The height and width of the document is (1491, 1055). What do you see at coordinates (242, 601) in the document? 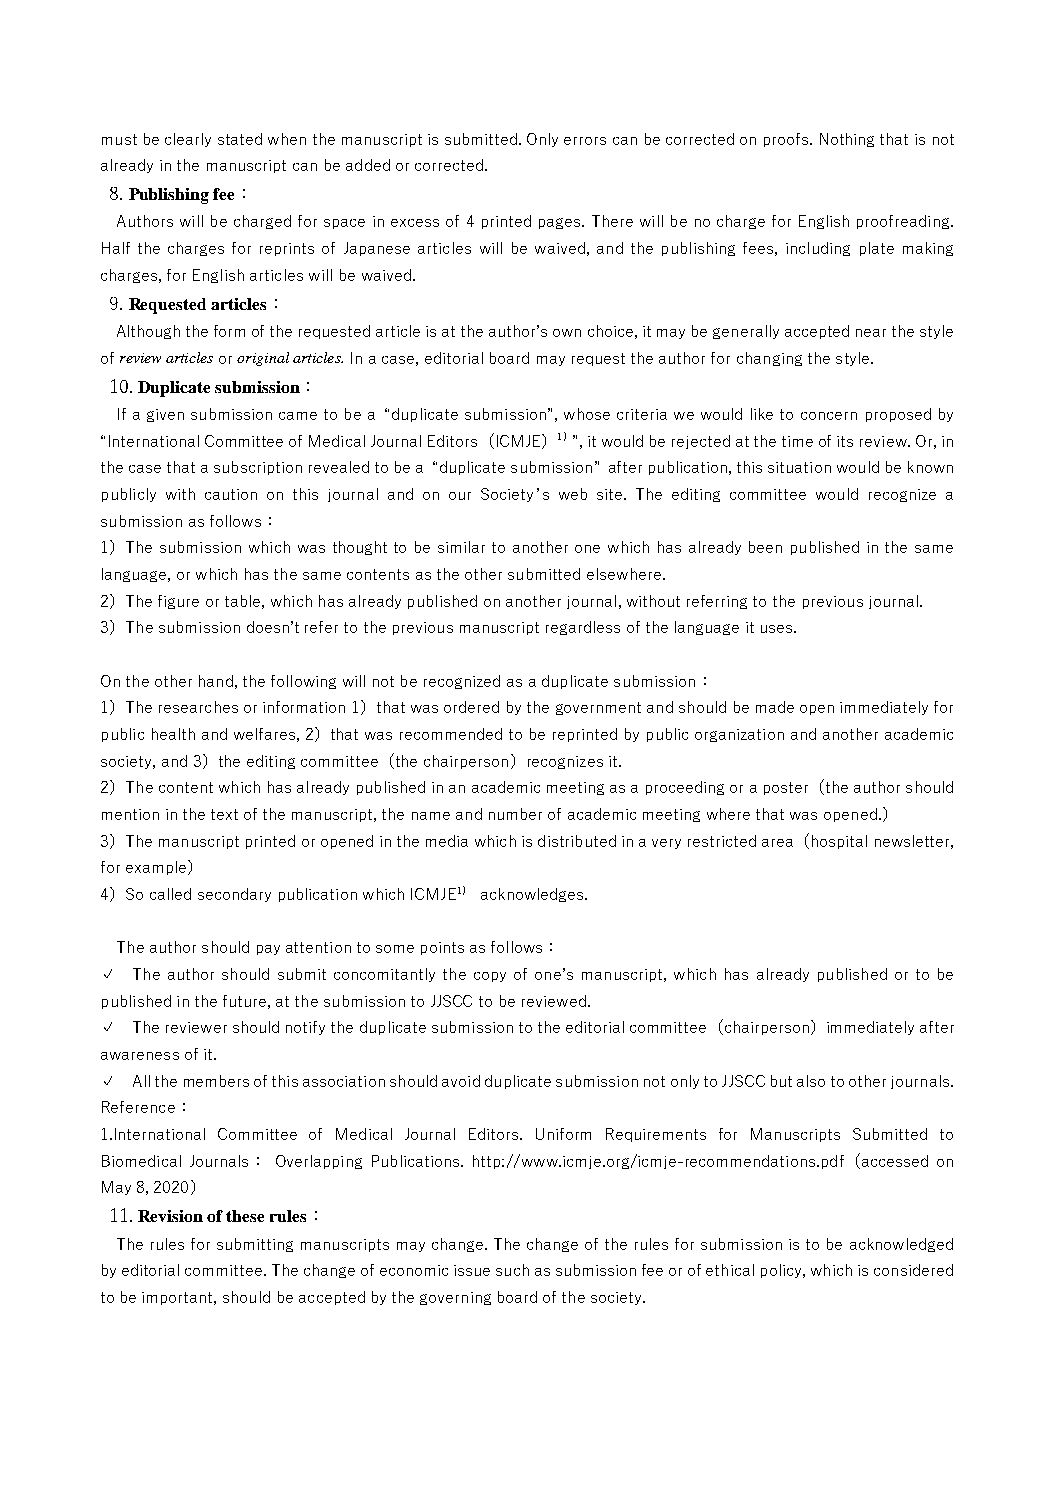
I see `table` at bounding box center [242, 601].
